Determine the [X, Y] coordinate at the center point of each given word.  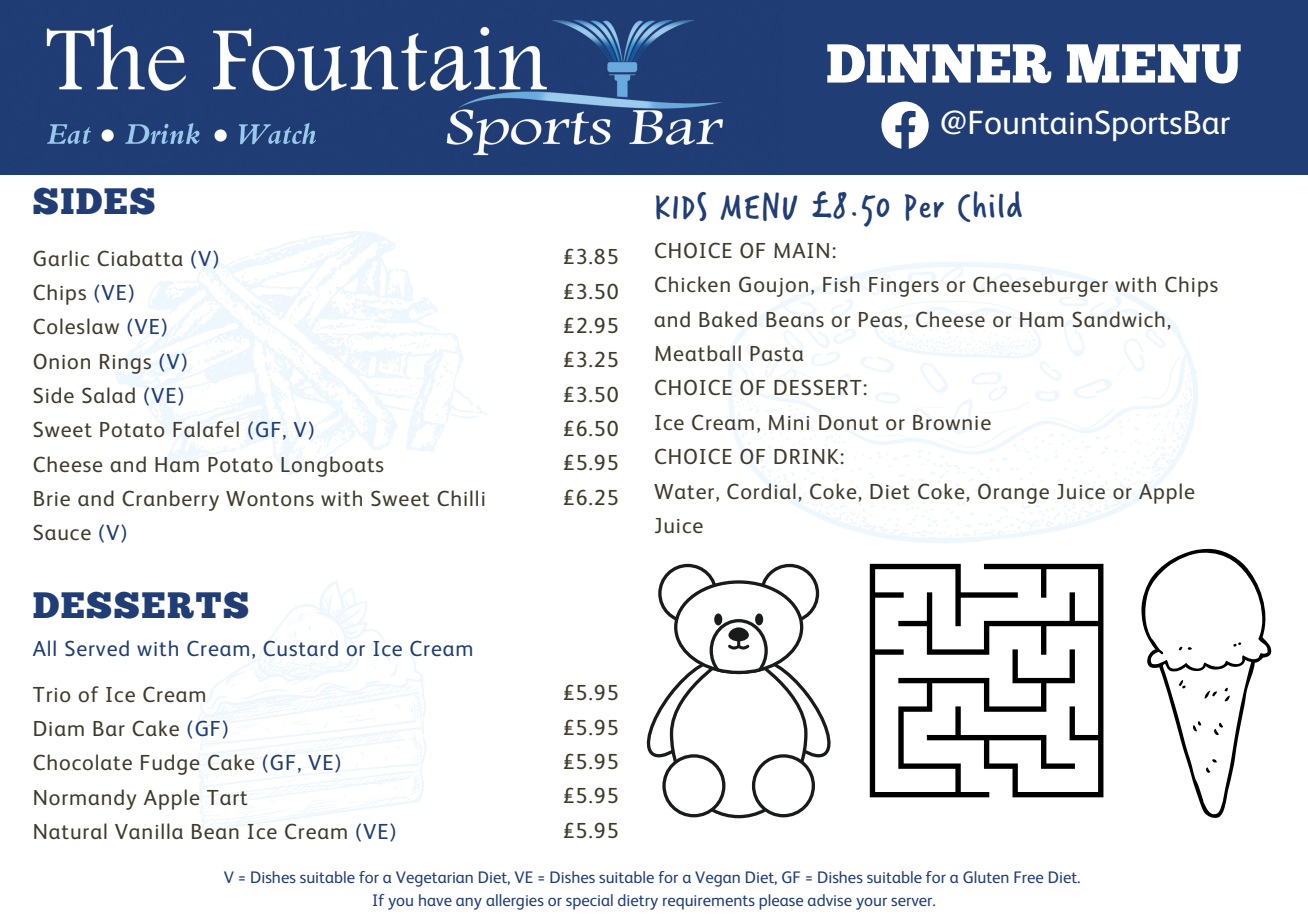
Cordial [761, 491]
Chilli [461, 498]
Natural [70, 831]
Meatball [698, 353]
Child [990, 206]
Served [97, 648]
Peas [880, 320]
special [589, 902]
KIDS [681, 206]
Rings [125, 364]
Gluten [986, 877]
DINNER [939, 63]
